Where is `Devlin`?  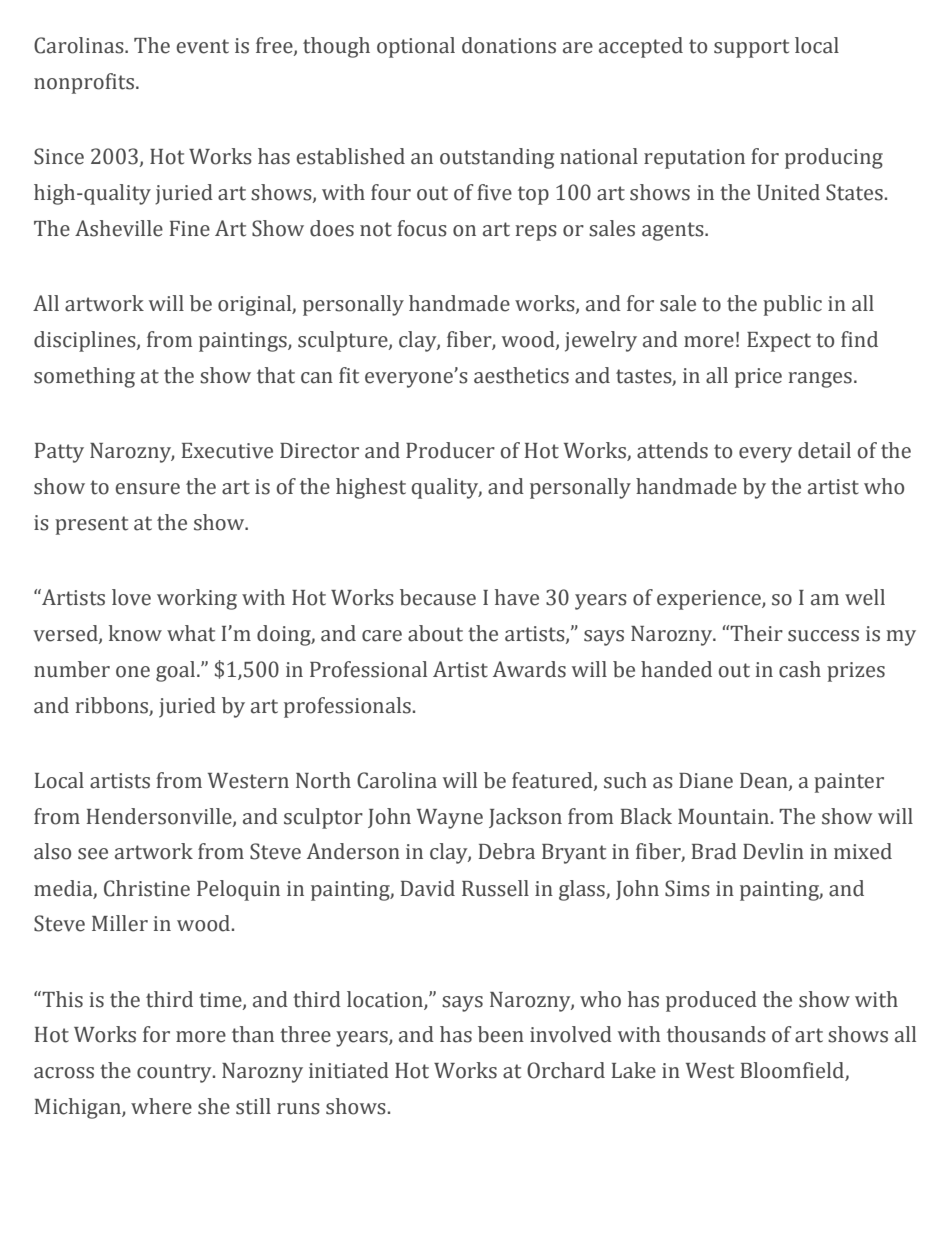
Devlin is located at coordinates (773, 851).
